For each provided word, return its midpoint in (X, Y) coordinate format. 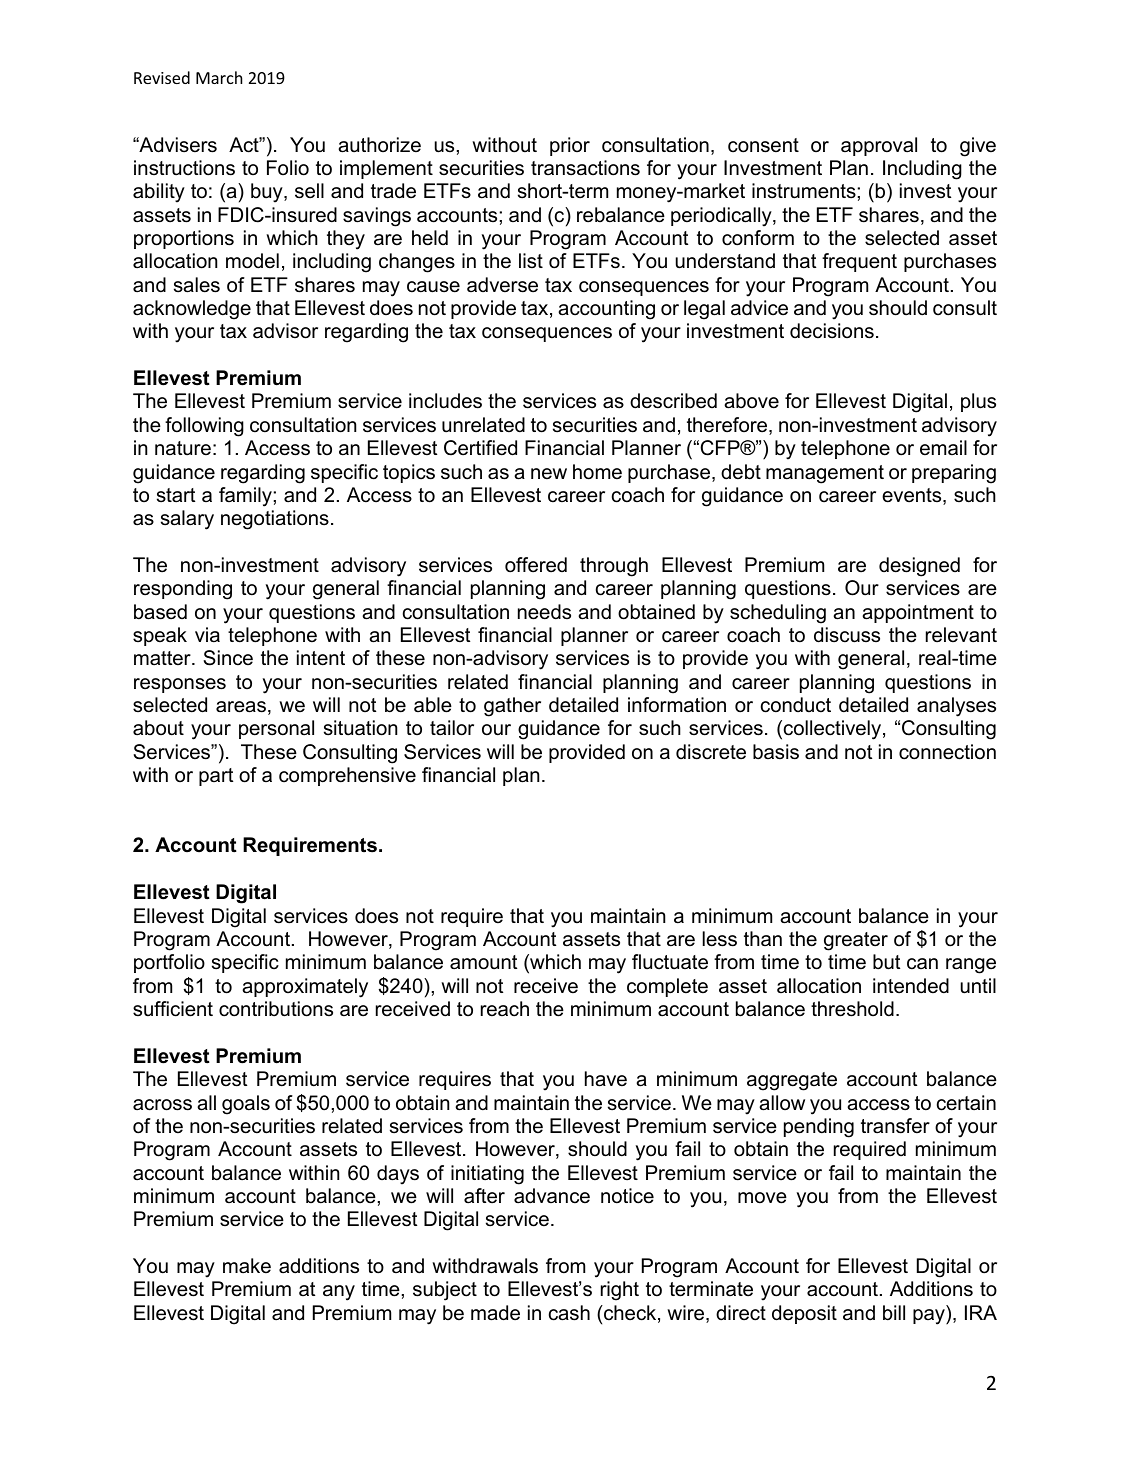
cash (569, 1313)
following (204, 427)
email (943, 448)
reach (505, 1009)
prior (570, 146)
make (247, 1266)
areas (241, 707)
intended (911, 986)
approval (879, 146)
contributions (276, 1009)
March (219, 77)
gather (512, 707)
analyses (956, 707)
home (597, 472)
